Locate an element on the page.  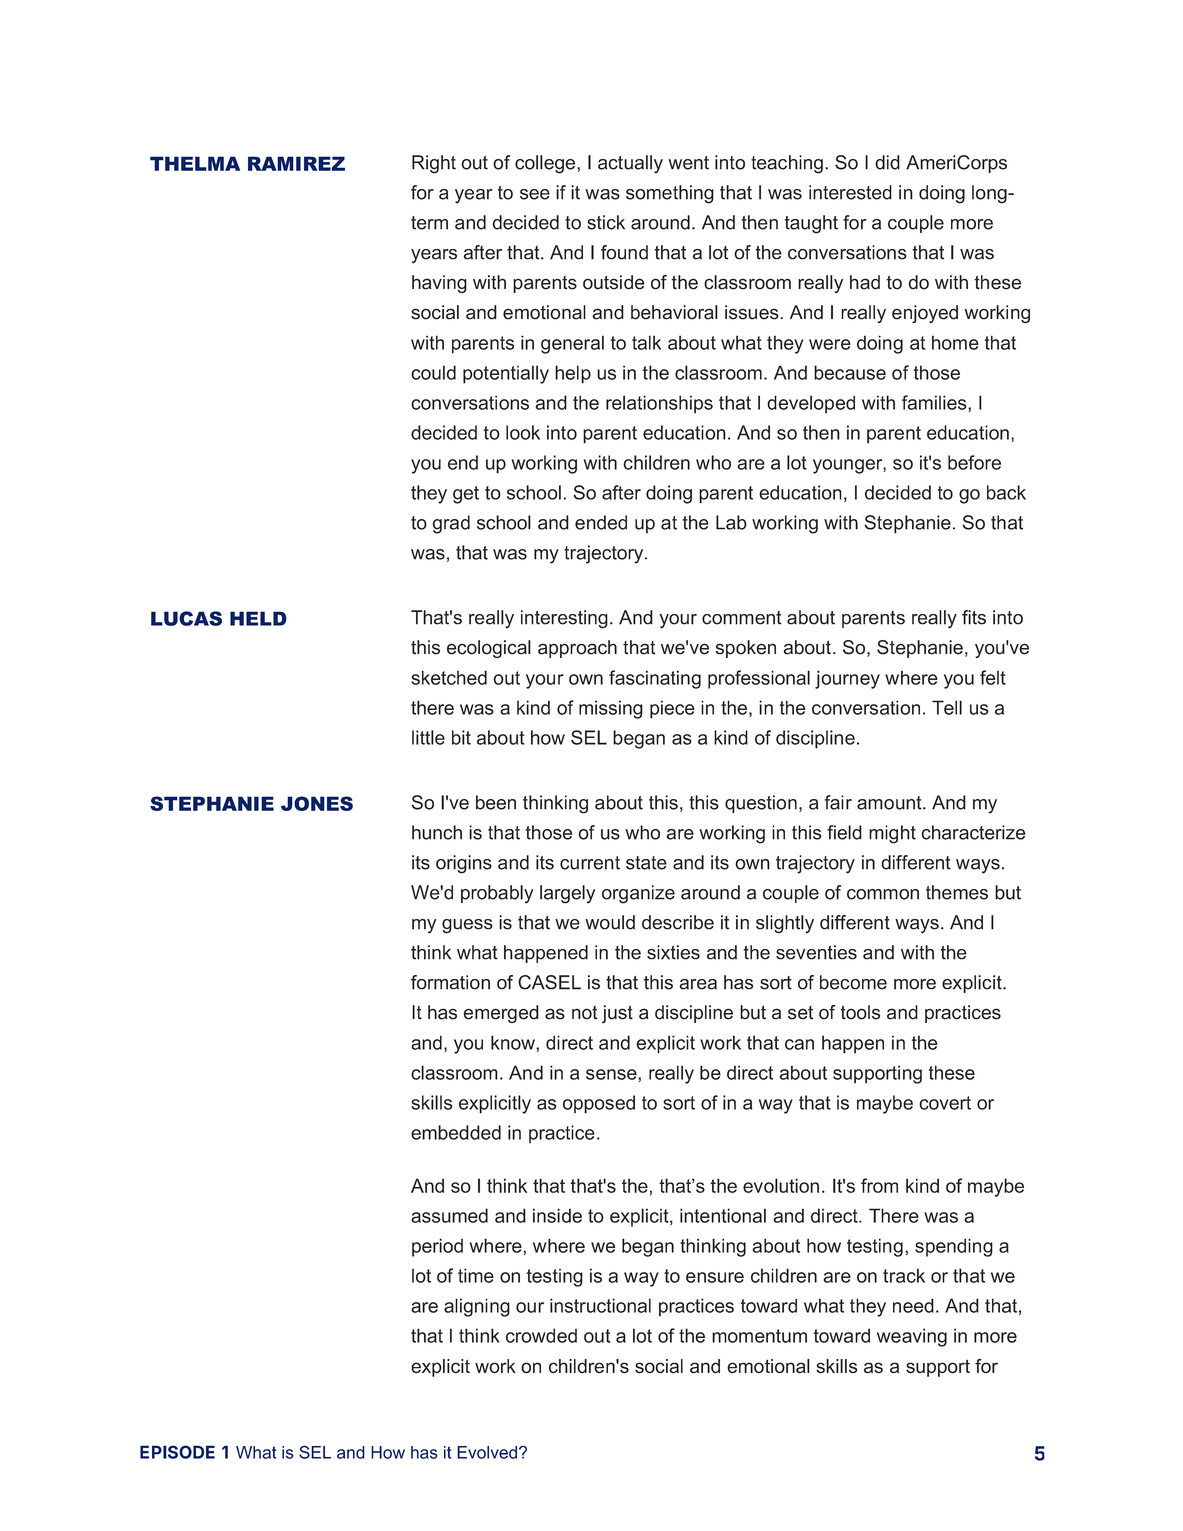
tools is located at coordinates (860, 1012).
